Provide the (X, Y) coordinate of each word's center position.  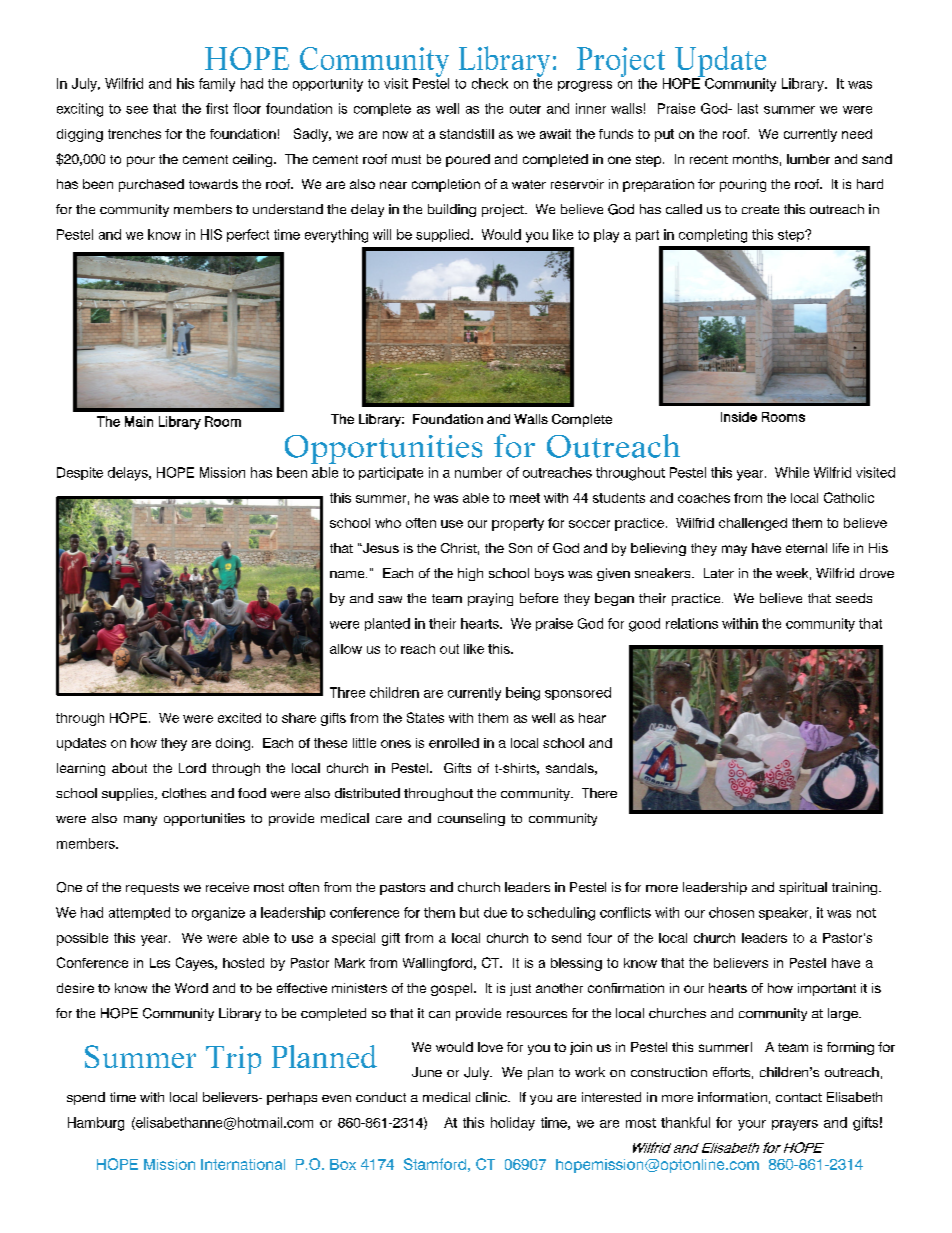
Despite (80, 473)
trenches (134, 134)
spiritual (803, 888)
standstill (467, 134)
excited (239, 718)
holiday (513, 1124)
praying (490, 599)
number (478, 472)
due (495, 912)
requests (152, 889)
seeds (854, 598)
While (792, 472)
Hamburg (96, 1124)
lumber (808, 159)
